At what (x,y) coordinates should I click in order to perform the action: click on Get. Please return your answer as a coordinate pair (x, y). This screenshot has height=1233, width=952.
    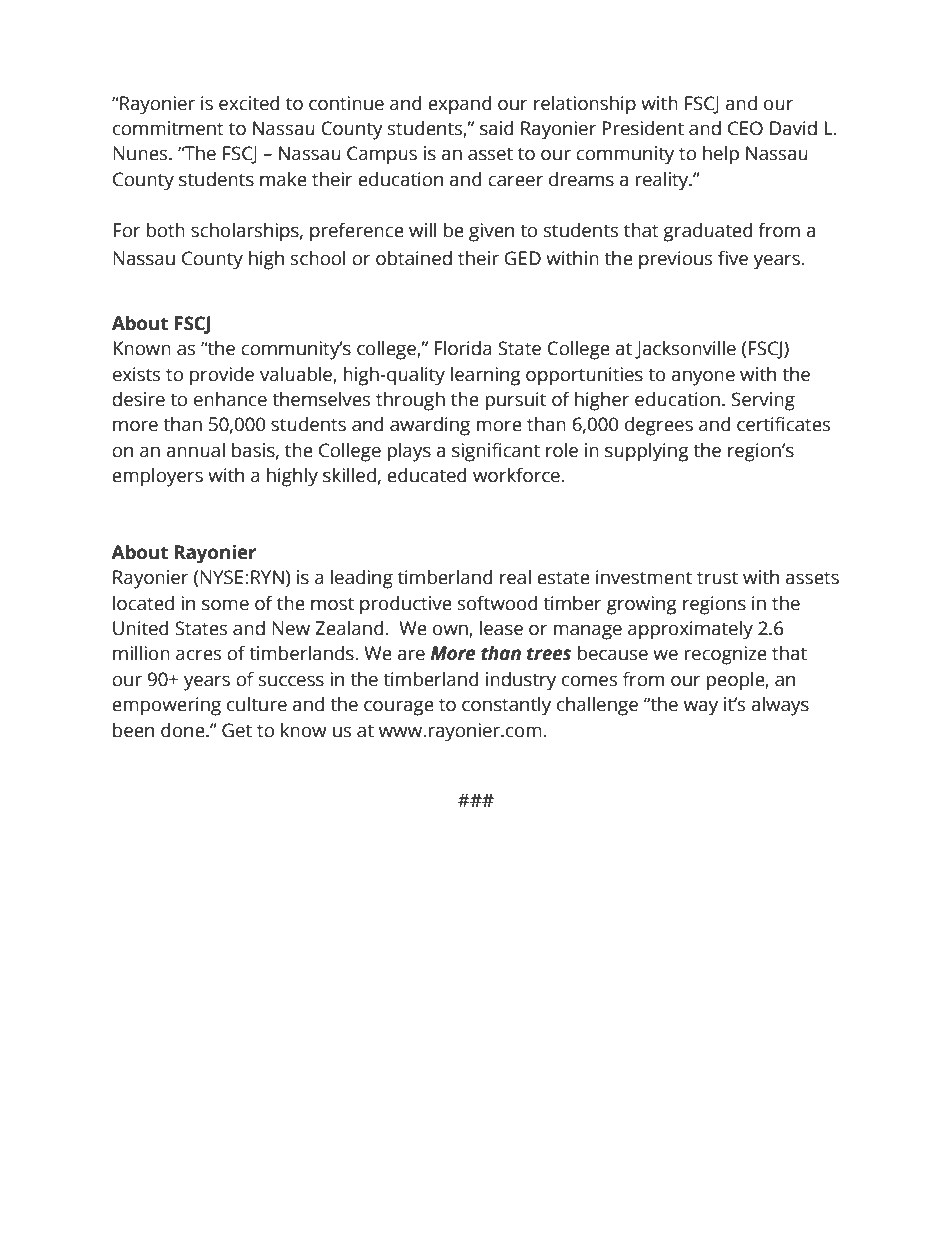
    Looking at the image, I should click on (237, 730).
